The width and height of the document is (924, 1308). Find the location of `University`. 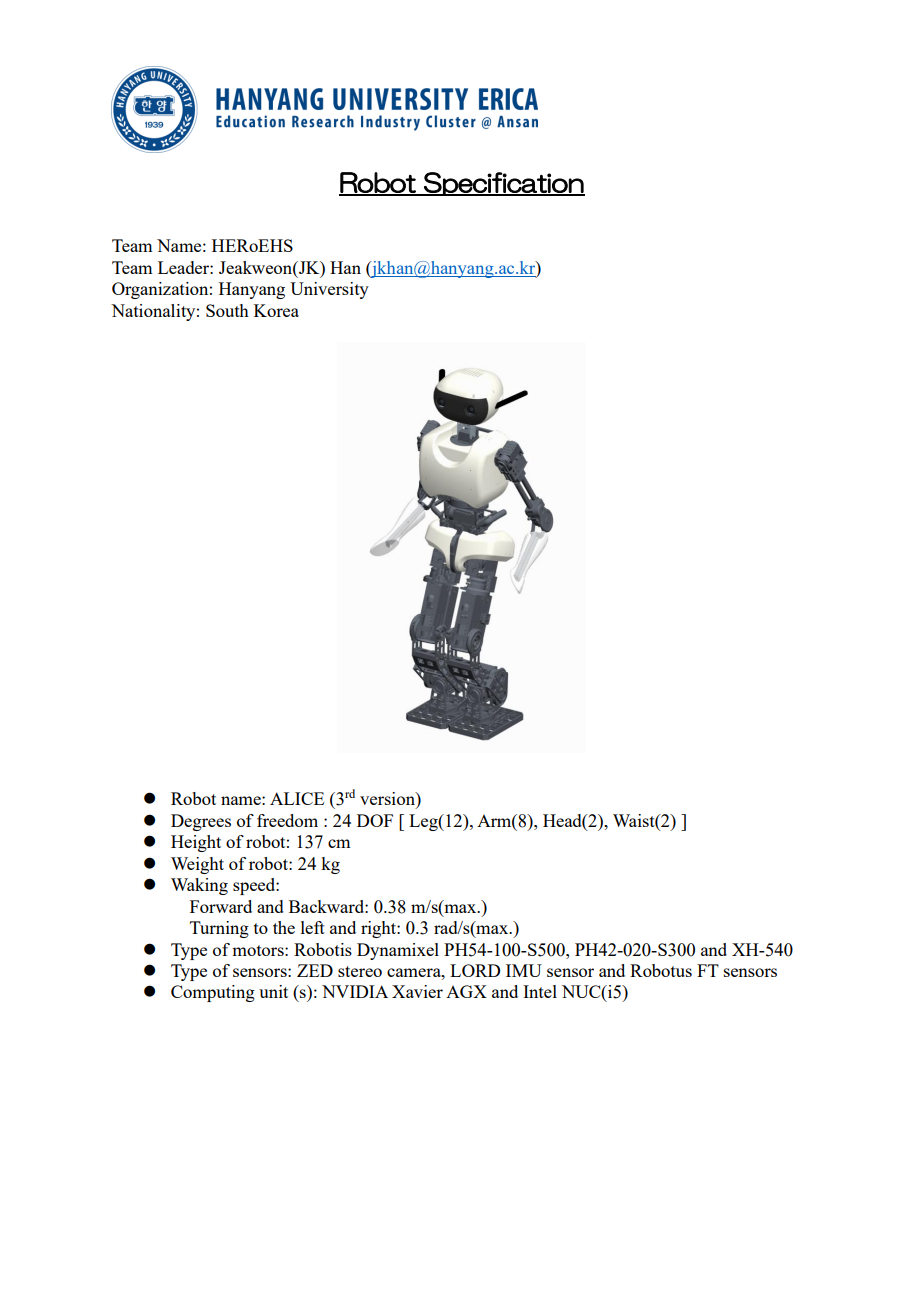

University is located at coordinates (329, 290).
